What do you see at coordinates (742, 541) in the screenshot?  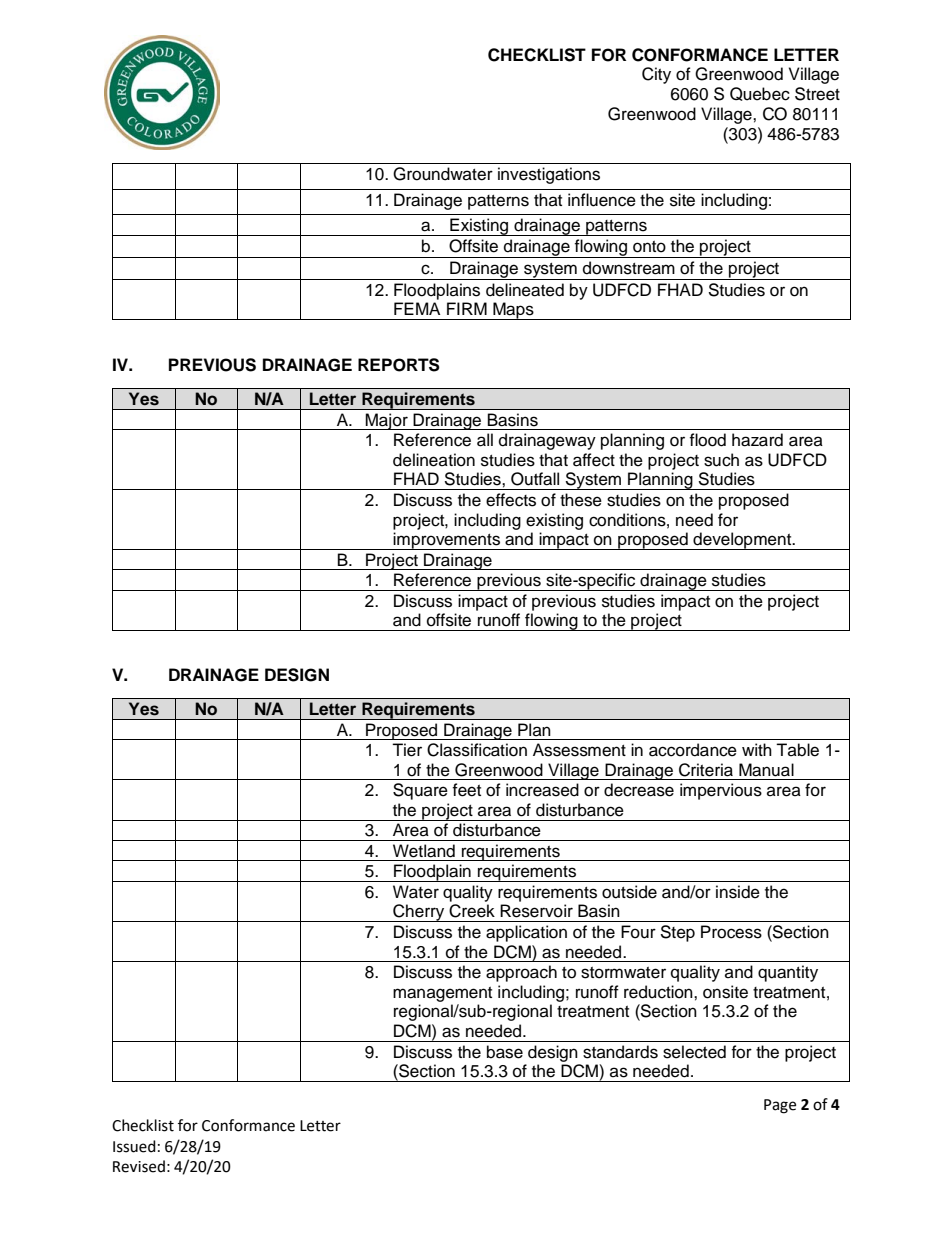 I see `development` at bounding box center [742, 541].
